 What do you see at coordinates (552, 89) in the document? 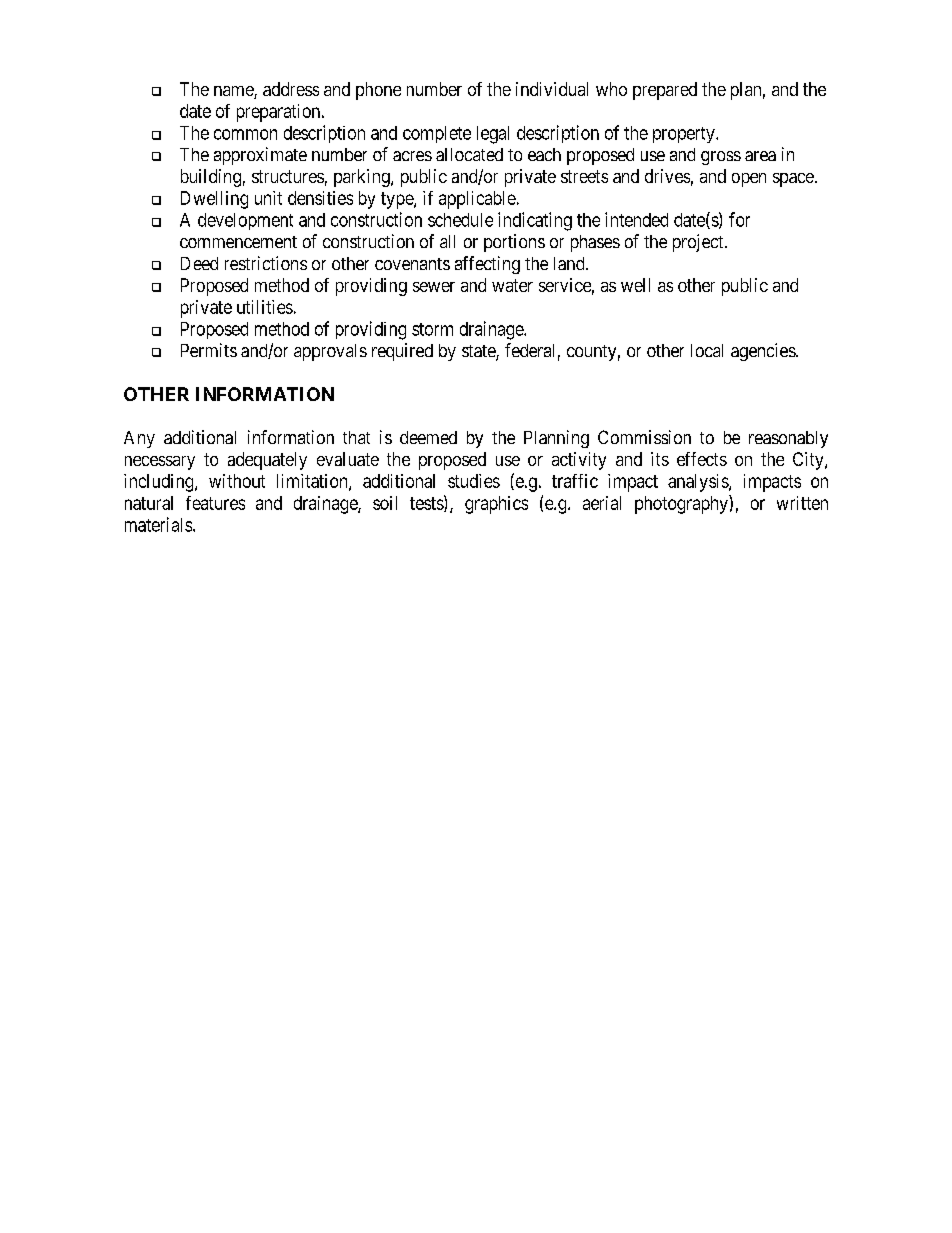
I see `individual` at bounding box center [552, 89].
